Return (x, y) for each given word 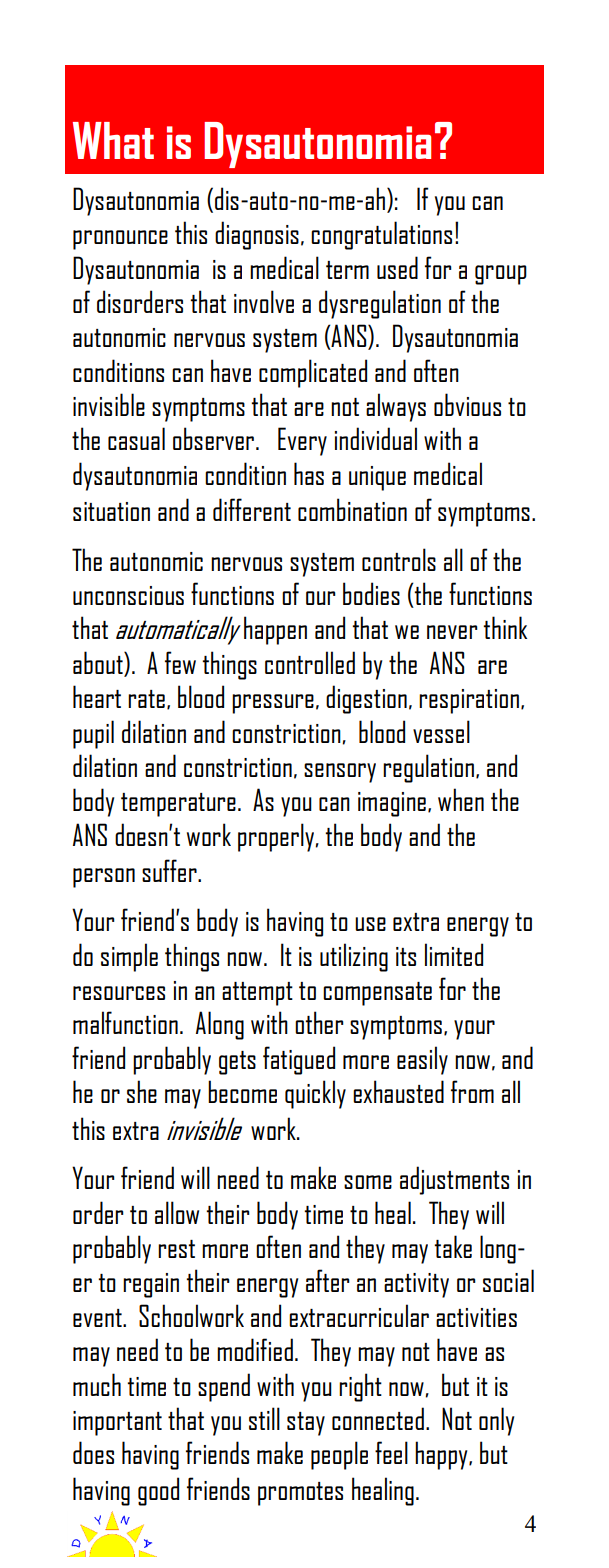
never (452, 632)
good (158, 1491)
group (501, 275)
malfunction (125, 1022)
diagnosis (257, 235)
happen (275, 630)
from (472, 1091)
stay (306, 1424)
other (319, 1022)
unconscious (128, 595)
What (113, 140)
